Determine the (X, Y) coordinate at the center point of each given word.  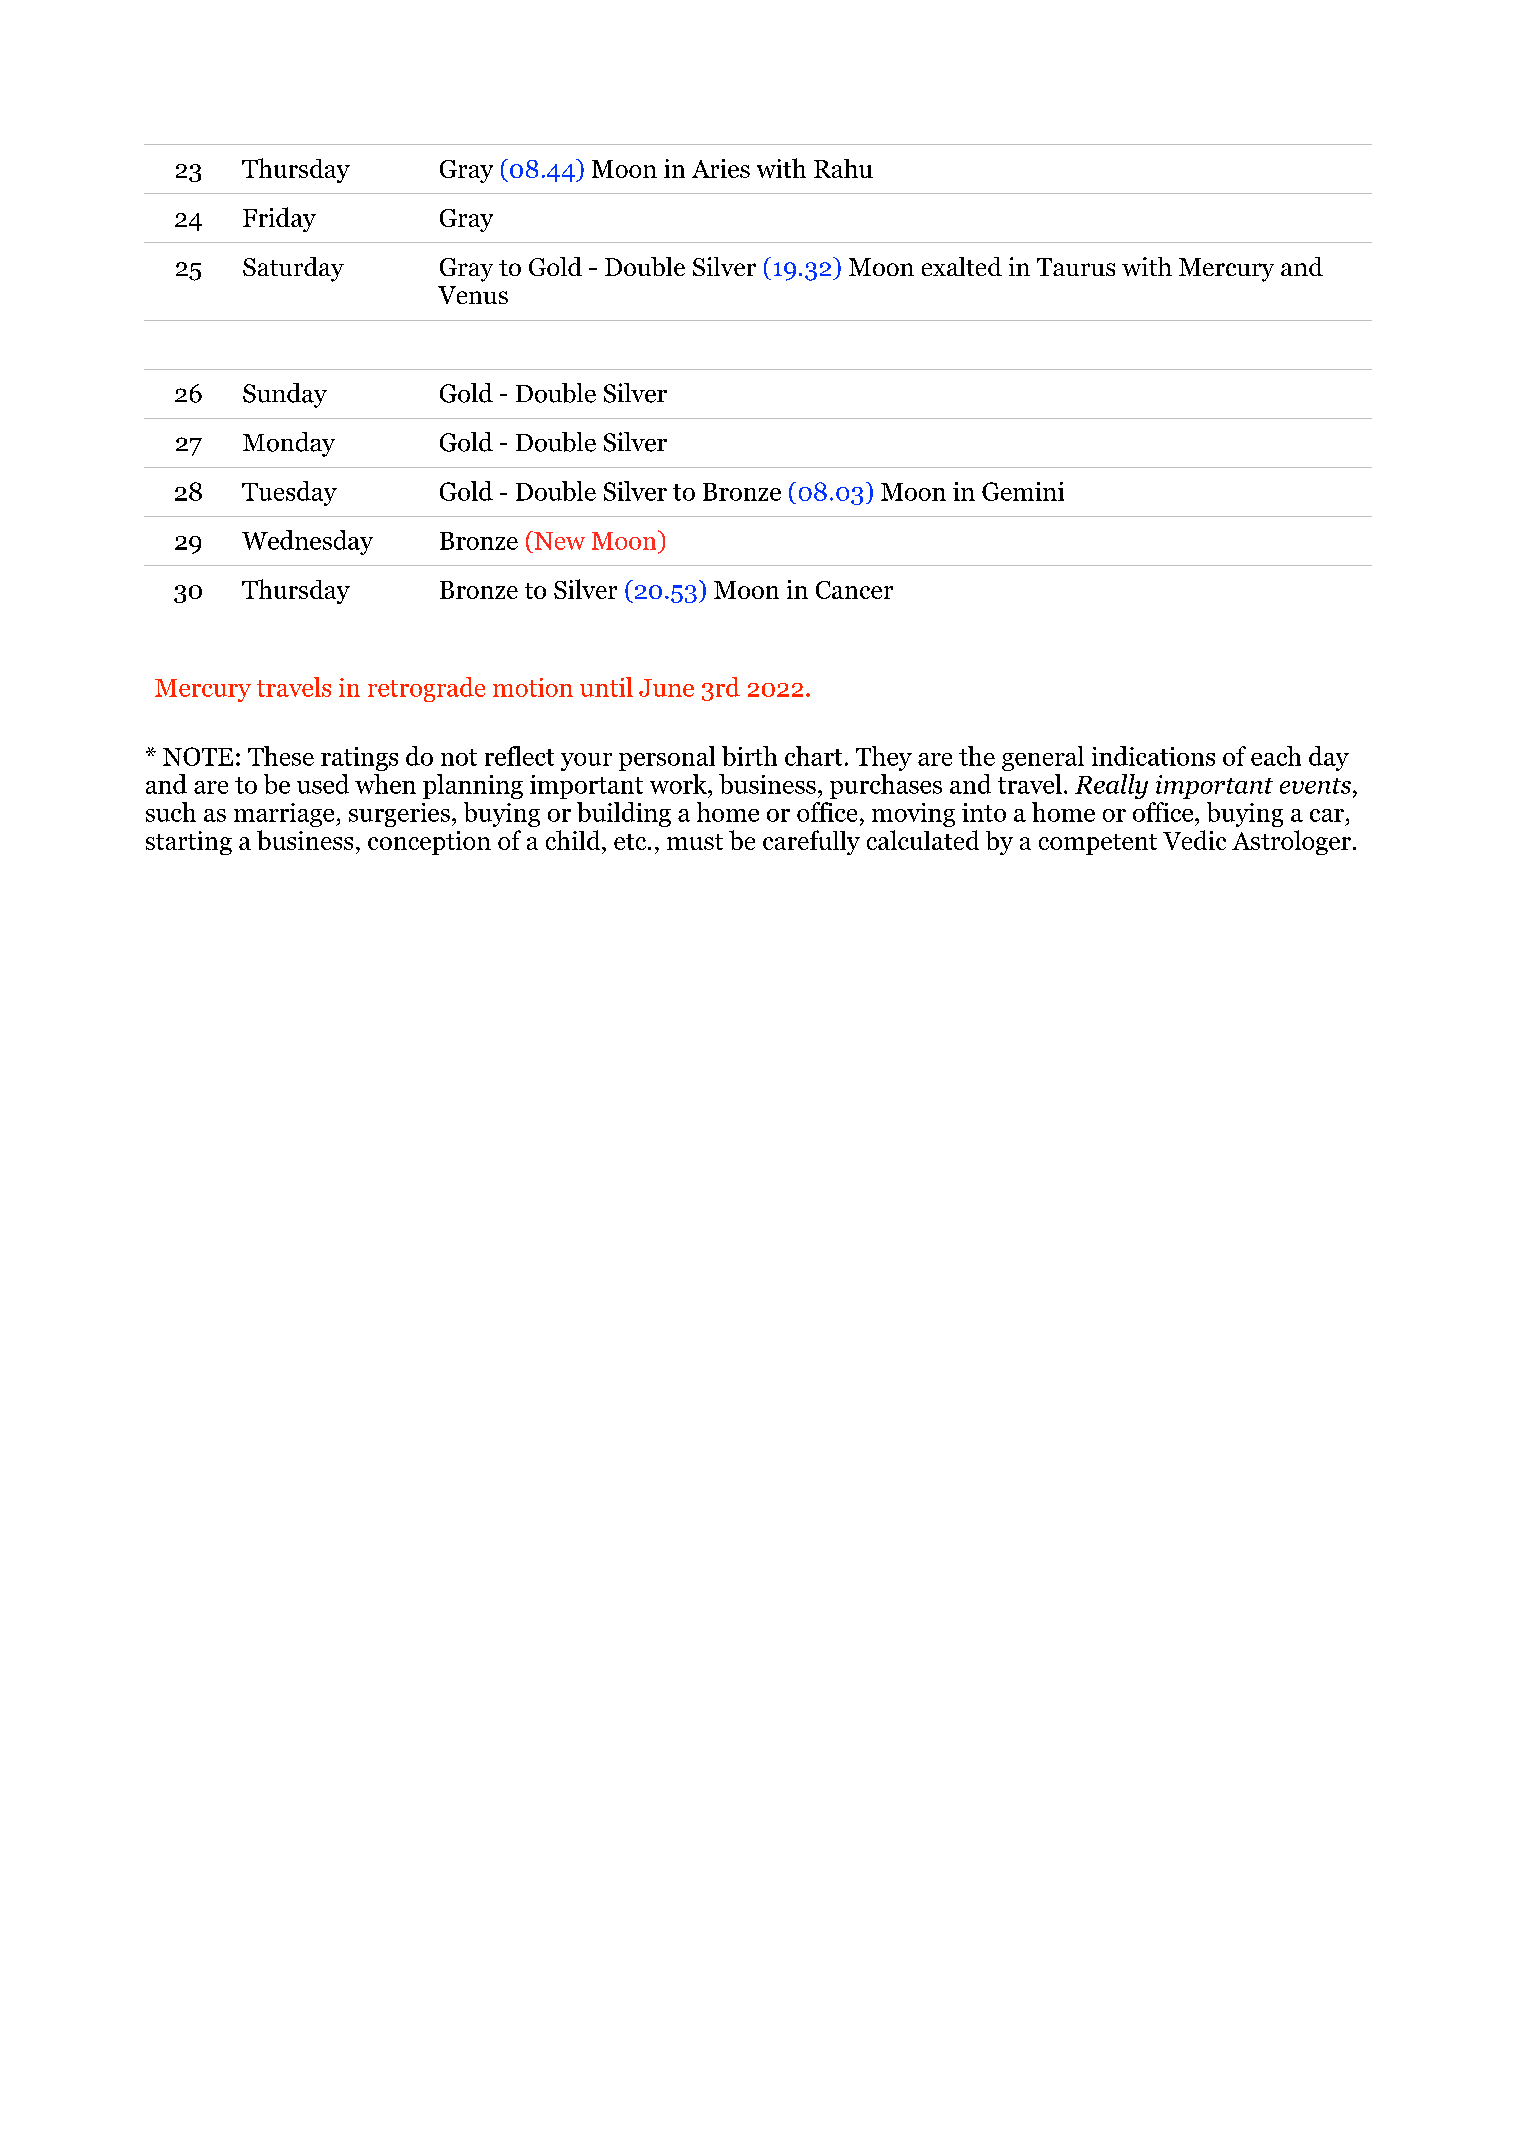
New (558, 540)
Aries (721, 168)
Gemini (1023, 491)
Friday (279, 219)
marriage (285, 815)
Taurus (1076, 267)
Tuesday (289, 493)
